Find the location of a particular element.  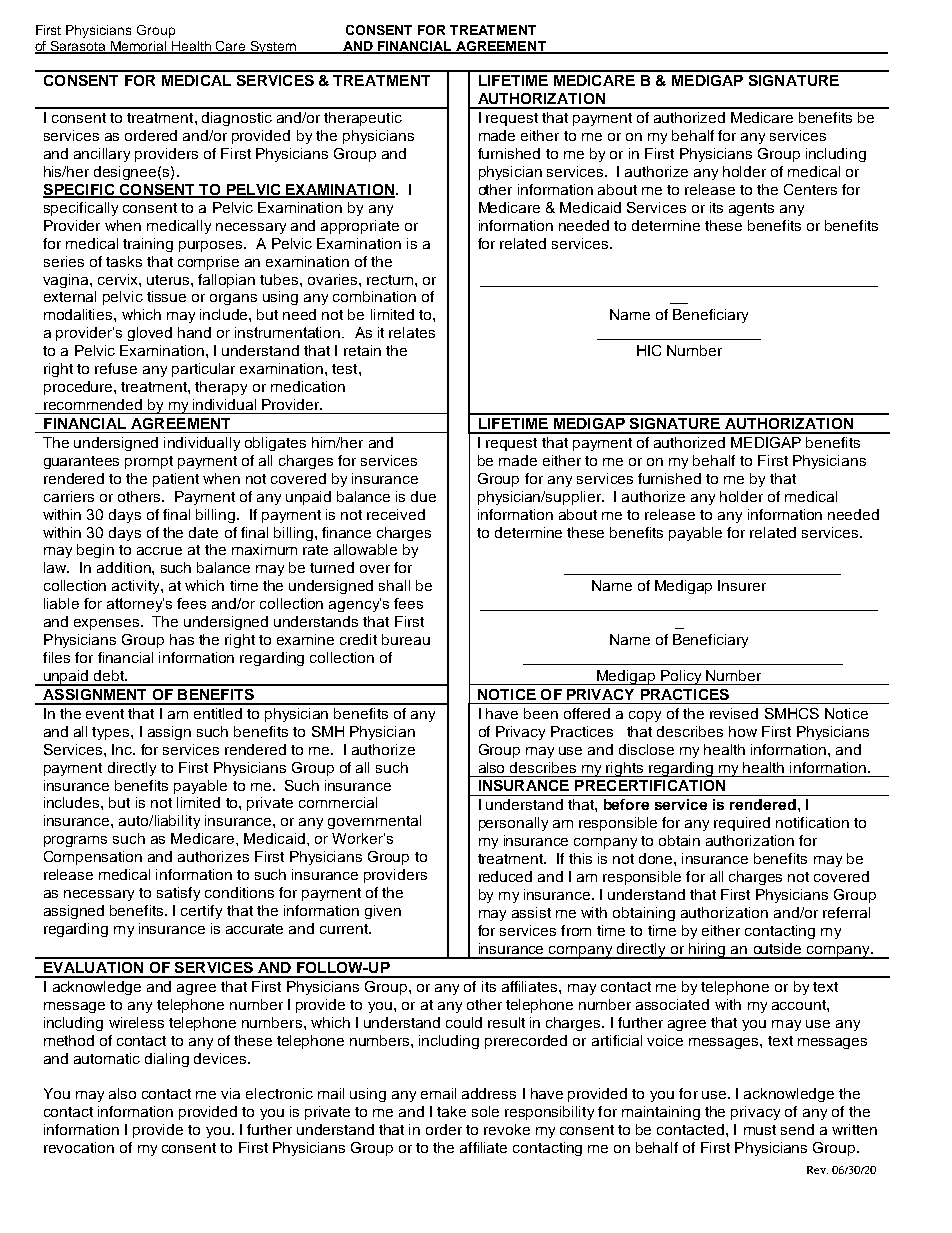

take is located at coordinates (451, 1111).
